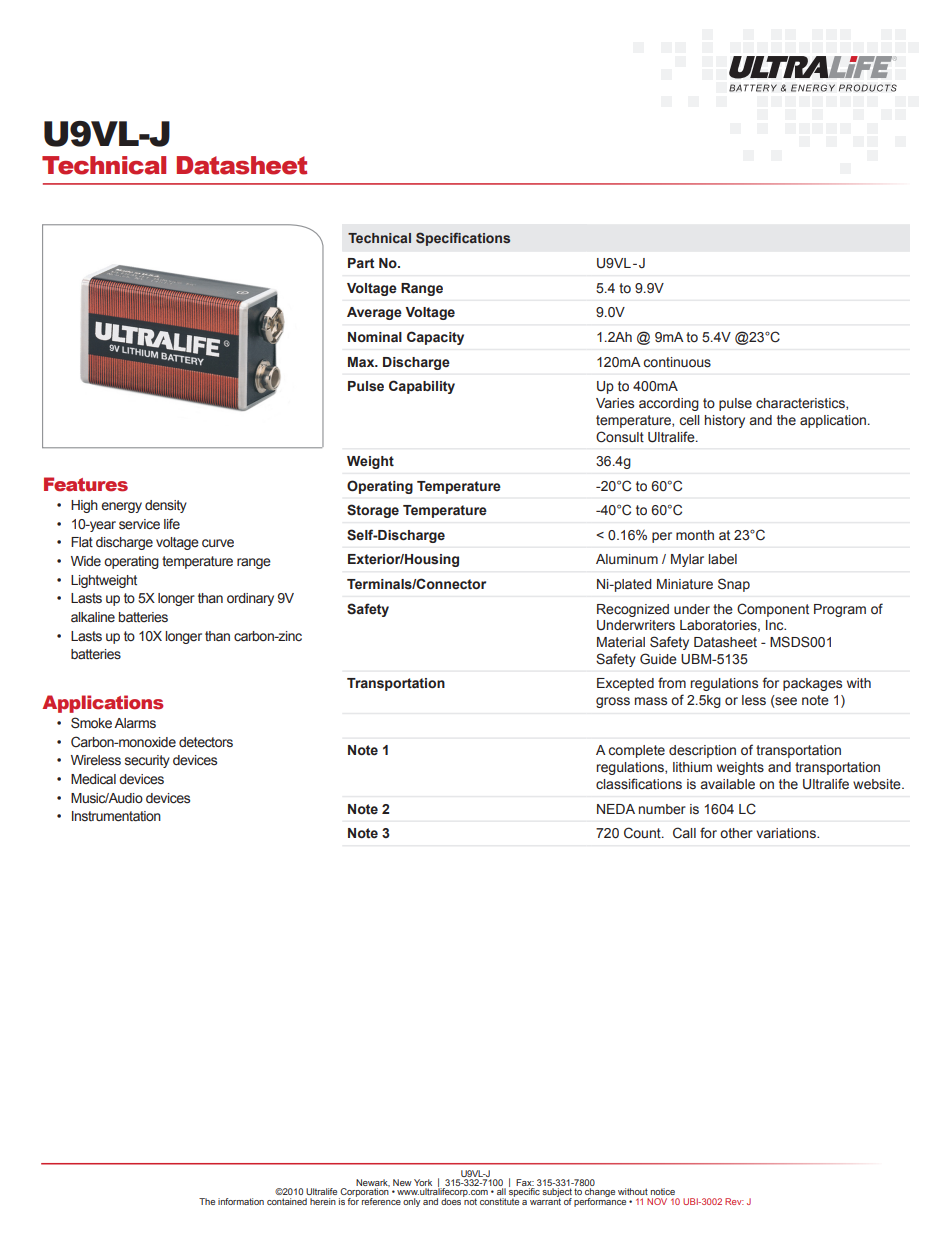 This page has height=1233, width=952. I want to click on month, so click(695, 535).
